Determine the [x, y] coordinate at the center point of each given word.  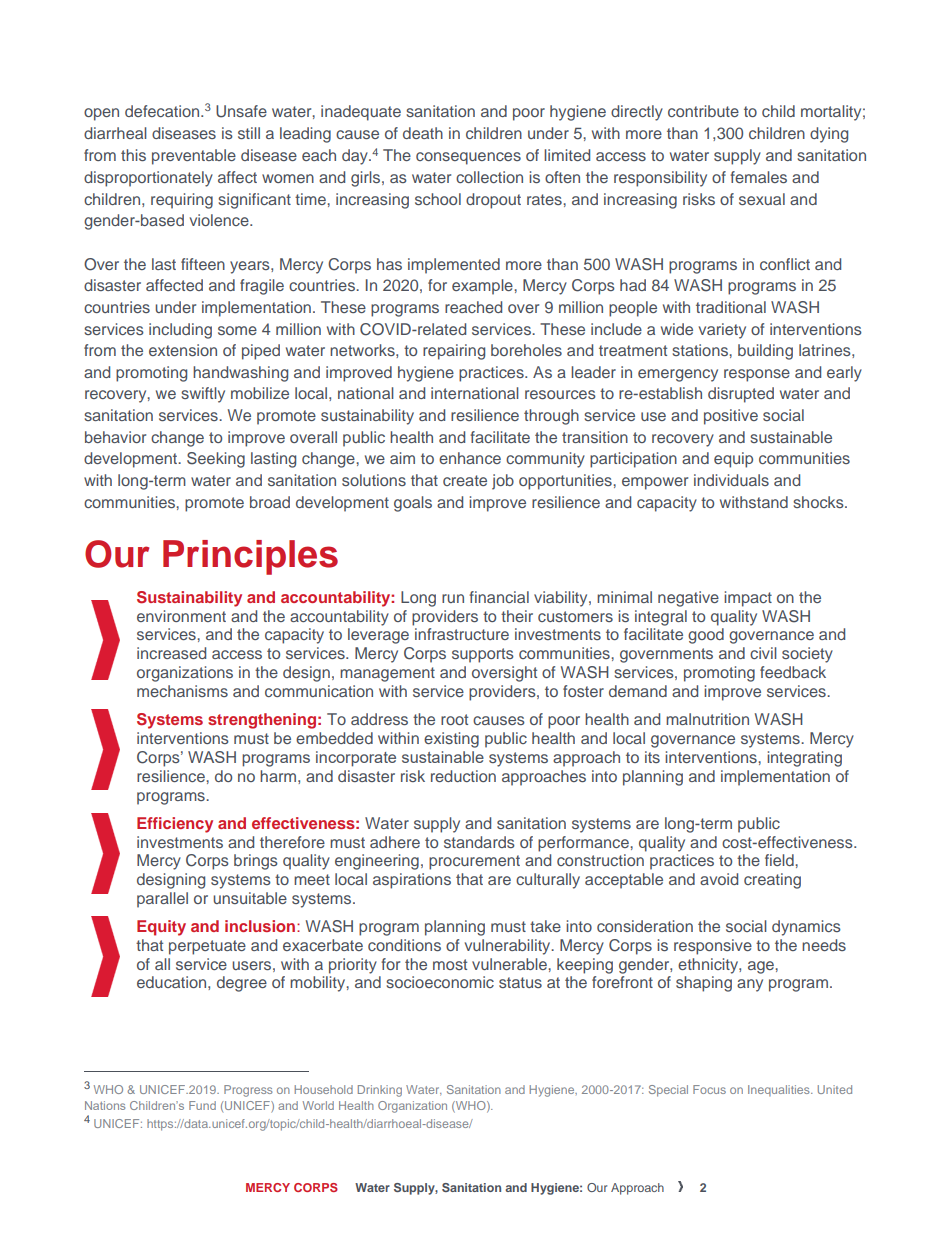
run [453, 598]
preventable [194, 157]
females [758, 177]
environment [181, 616]
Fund [202, 1105]
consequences [468, 158]
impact [748, 599]
